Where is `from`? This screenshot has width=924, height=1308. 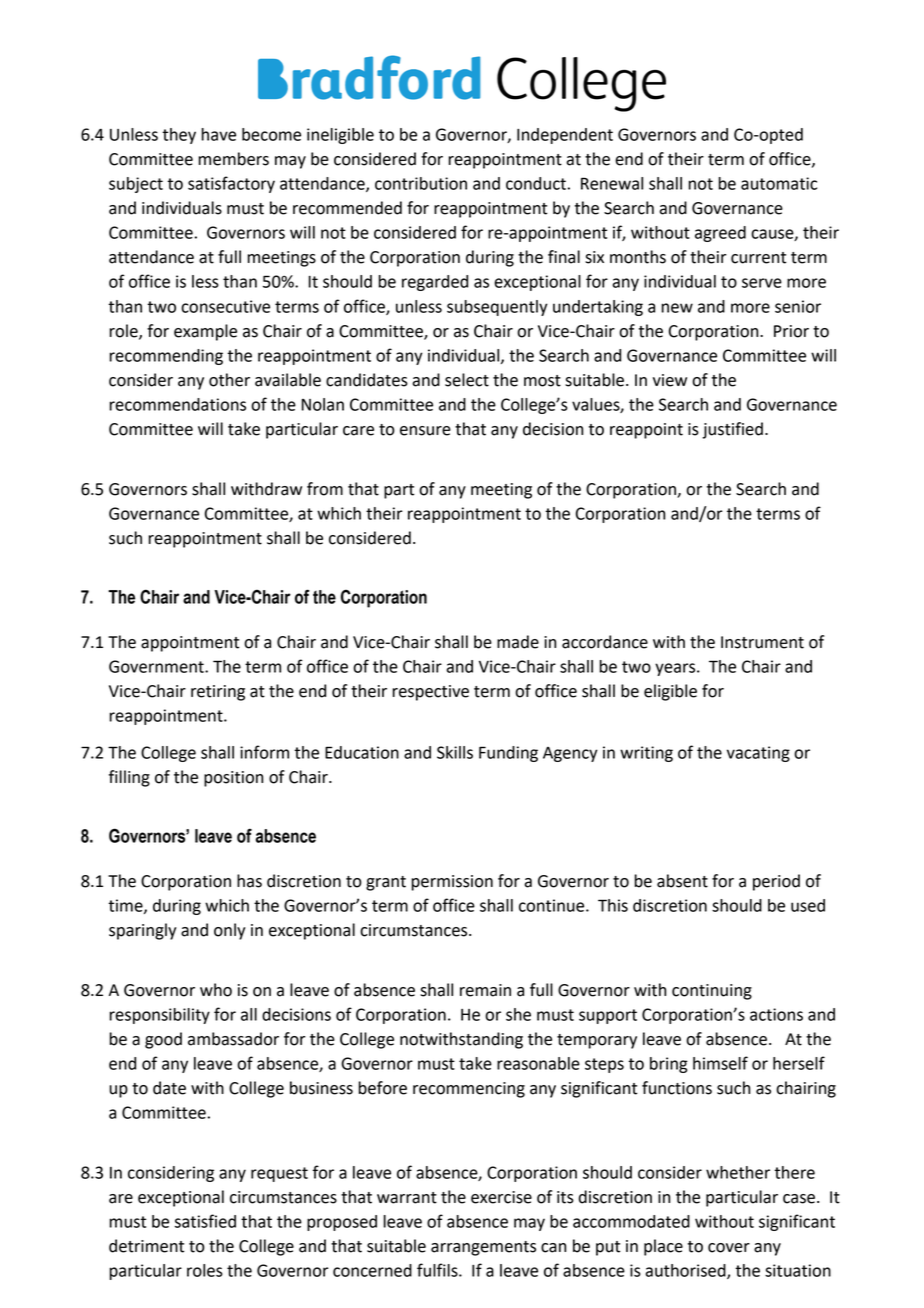 from is located at coordinates (325, 489).
